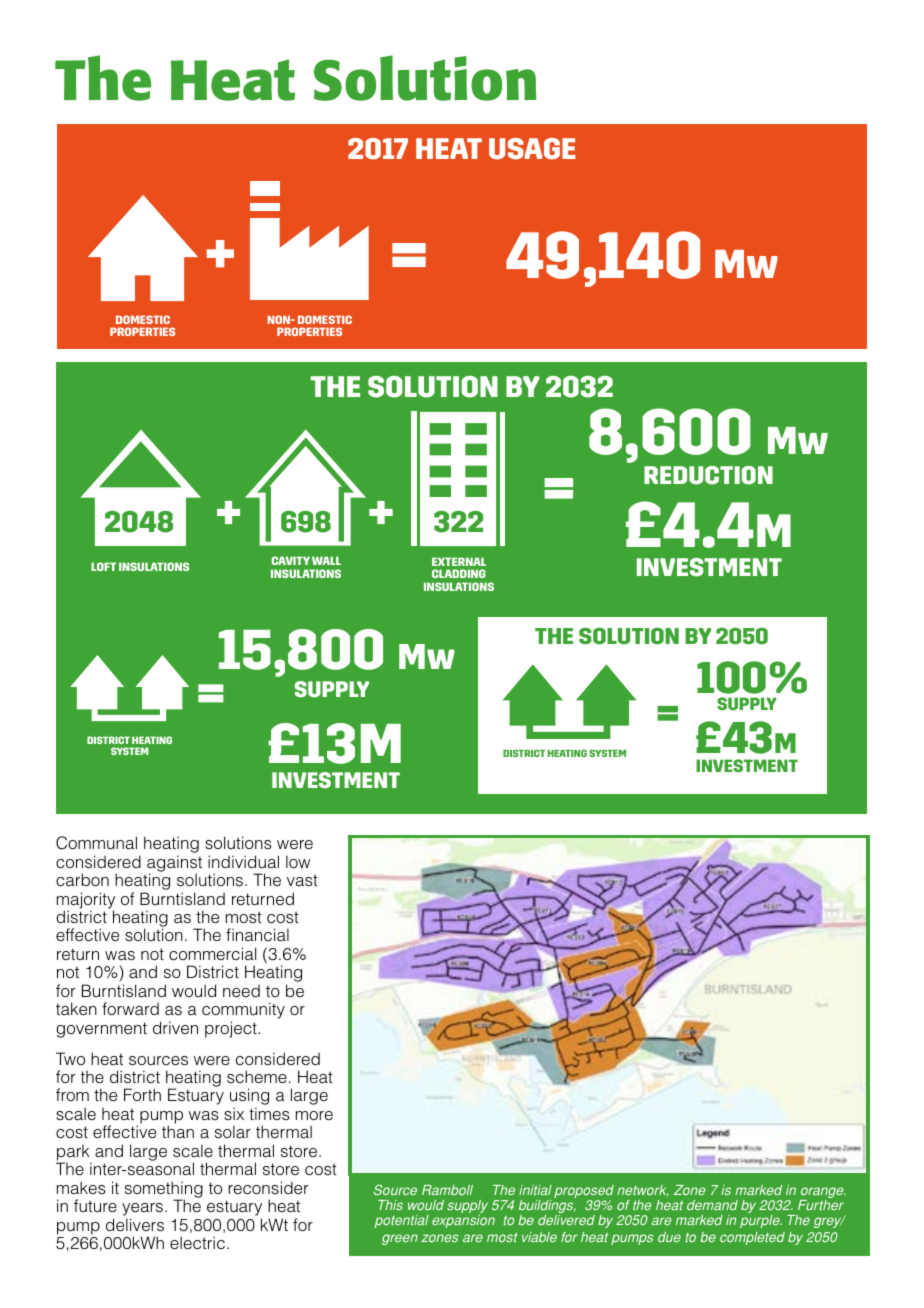  What do you see at coordinates (103, 566) in the screenshot?
I see `LOFT` at bounding box center [103, 566].
